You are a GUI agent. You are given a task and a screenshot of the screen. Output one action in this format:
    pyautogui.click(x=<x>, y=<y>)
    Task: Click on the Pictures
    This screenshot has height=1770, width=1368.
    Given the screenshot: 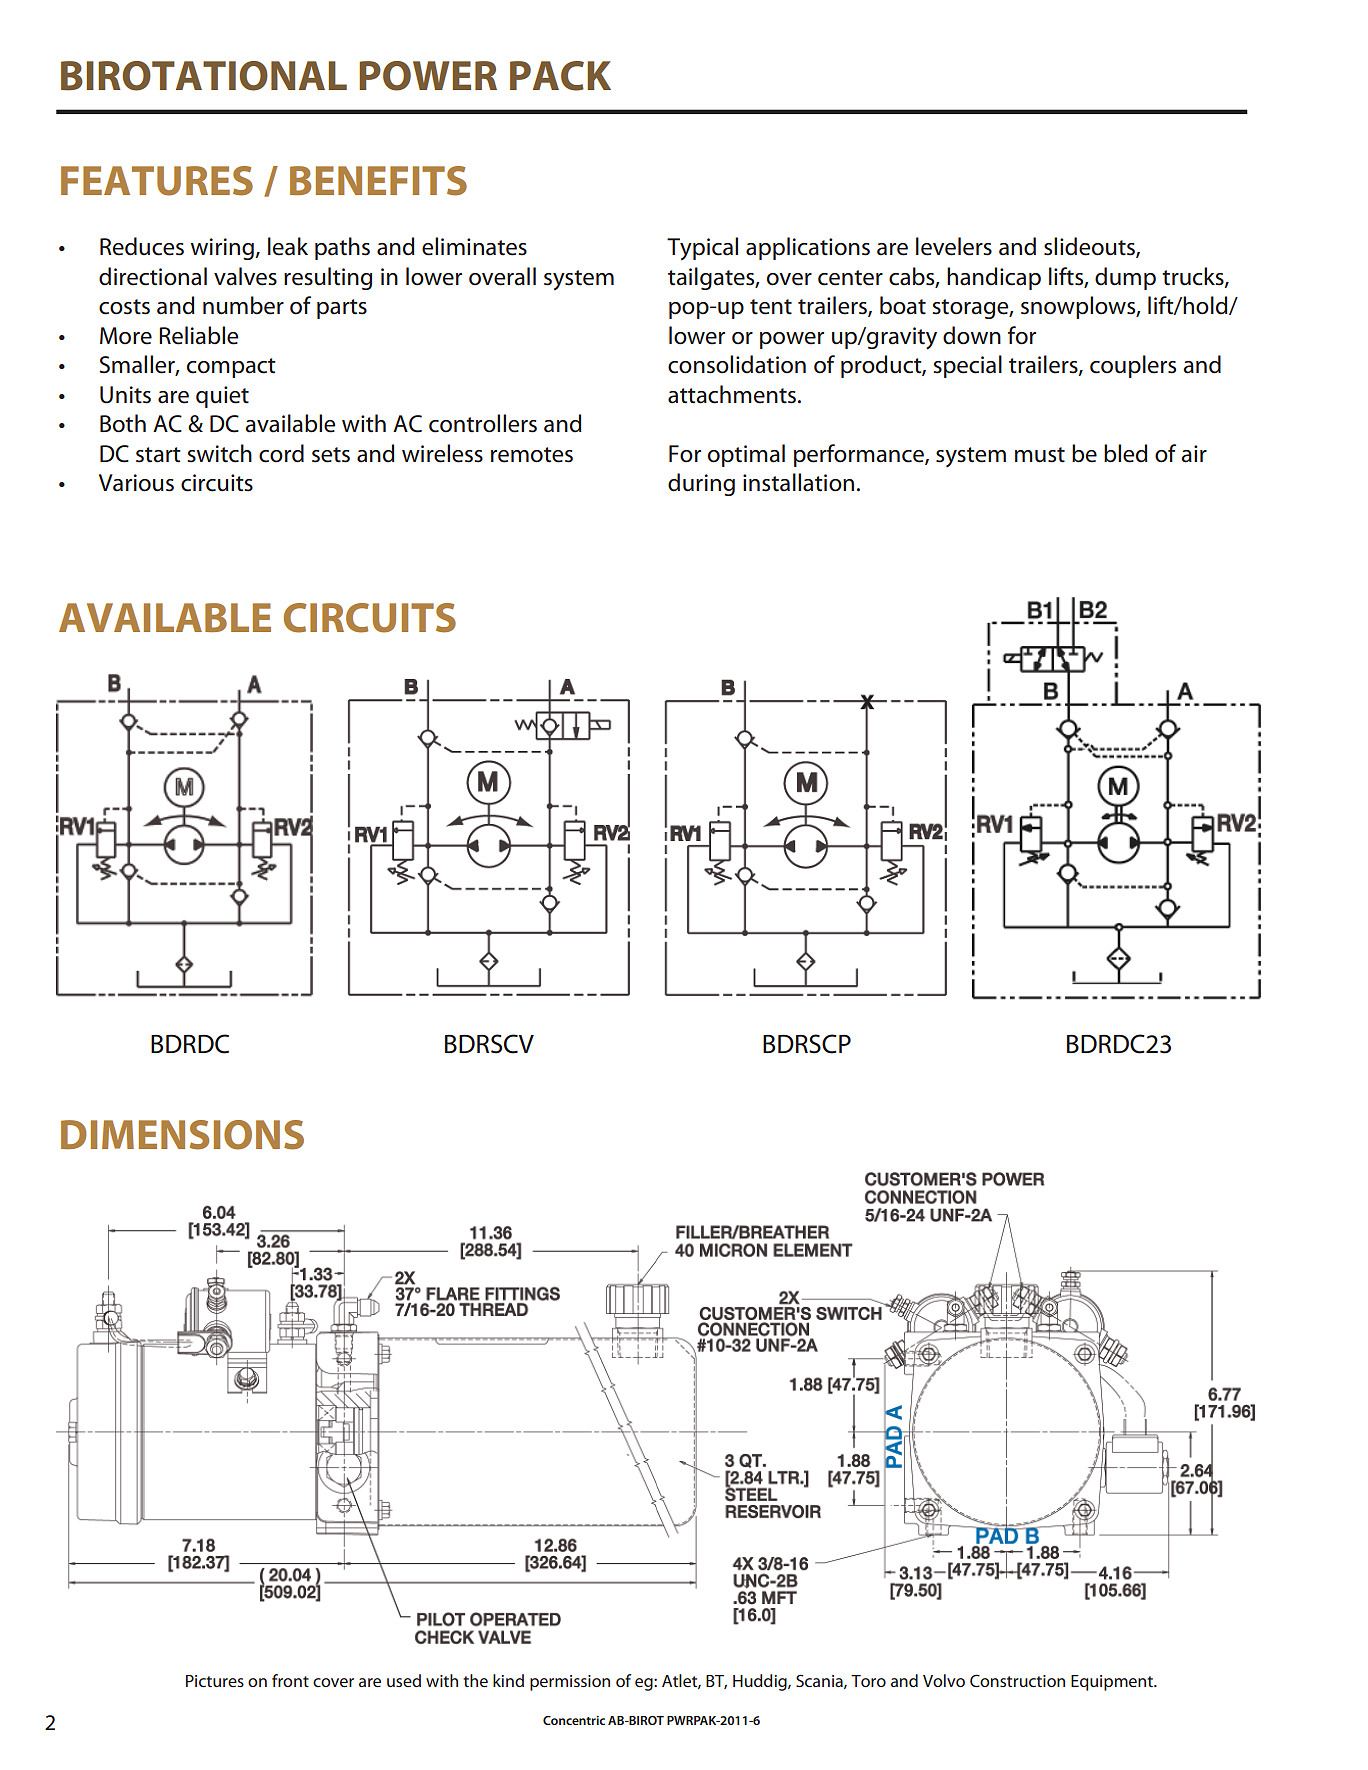 What is the action you would take?
    pyautogui.click(x=215, y=1681)
